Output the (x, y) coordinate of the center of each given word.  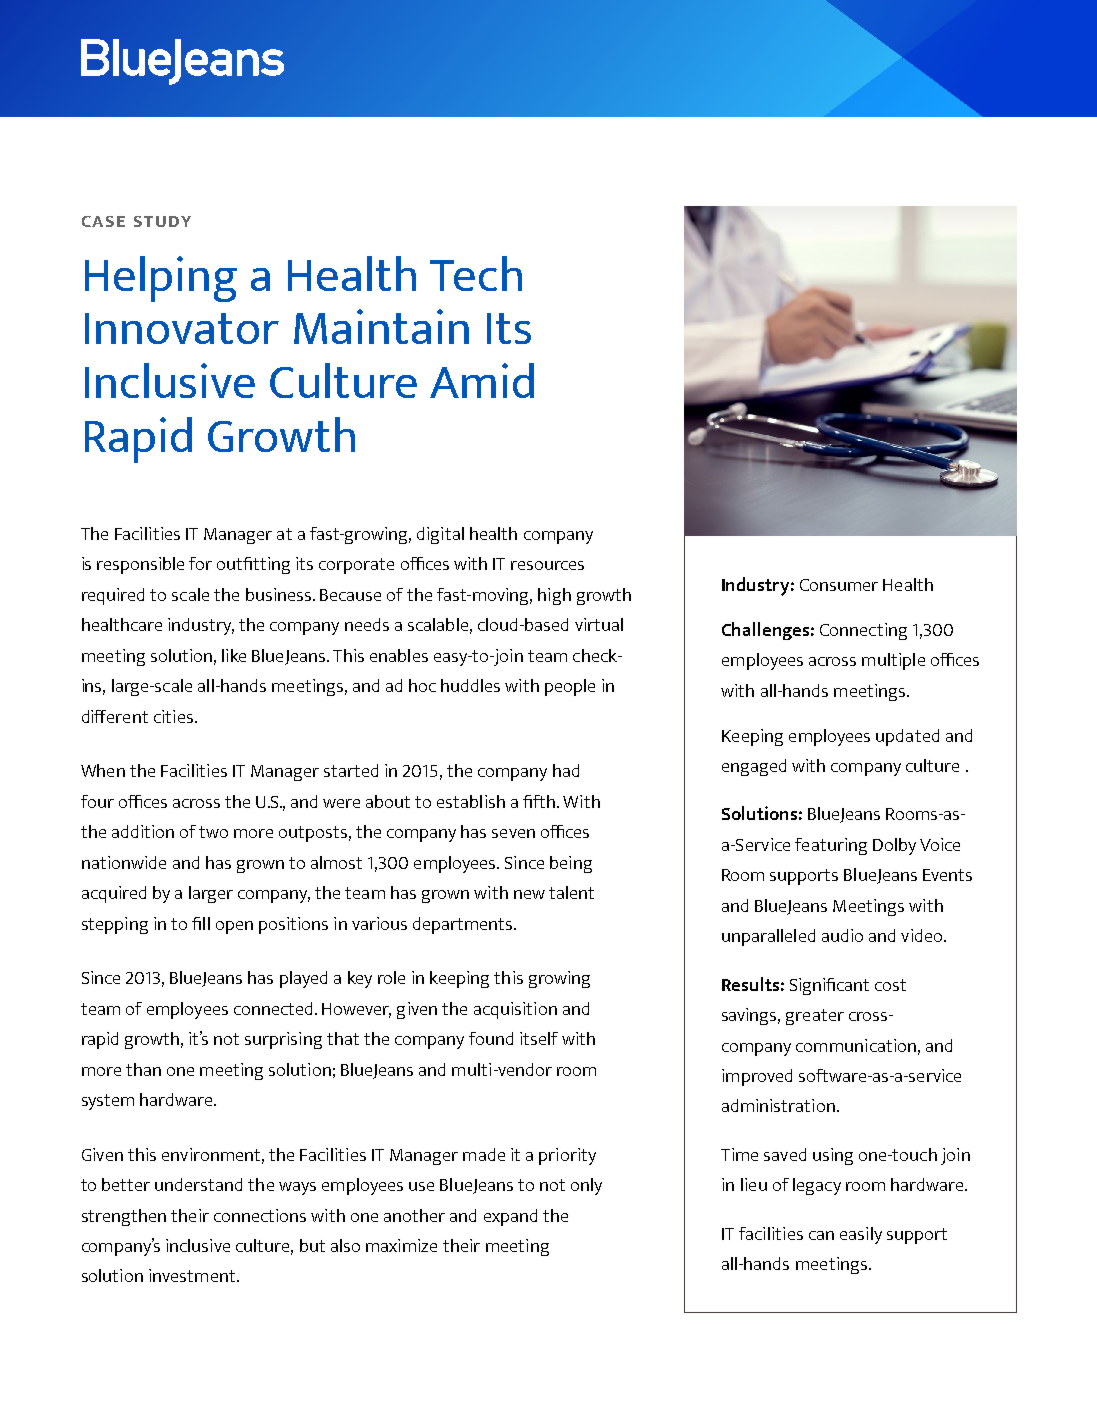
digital (440, 535)
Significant (829, 986)
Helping (161, 279)
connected (273, 1008)
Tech (476, 273)
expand (510, 1217)
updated (907, 737)
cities (173, 716)
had (566, 770)
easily (861, 1235)
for (200, 563)
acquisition (515, 1010)
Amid (482, 380)
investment (193, 1275)
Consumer (839, 585)
